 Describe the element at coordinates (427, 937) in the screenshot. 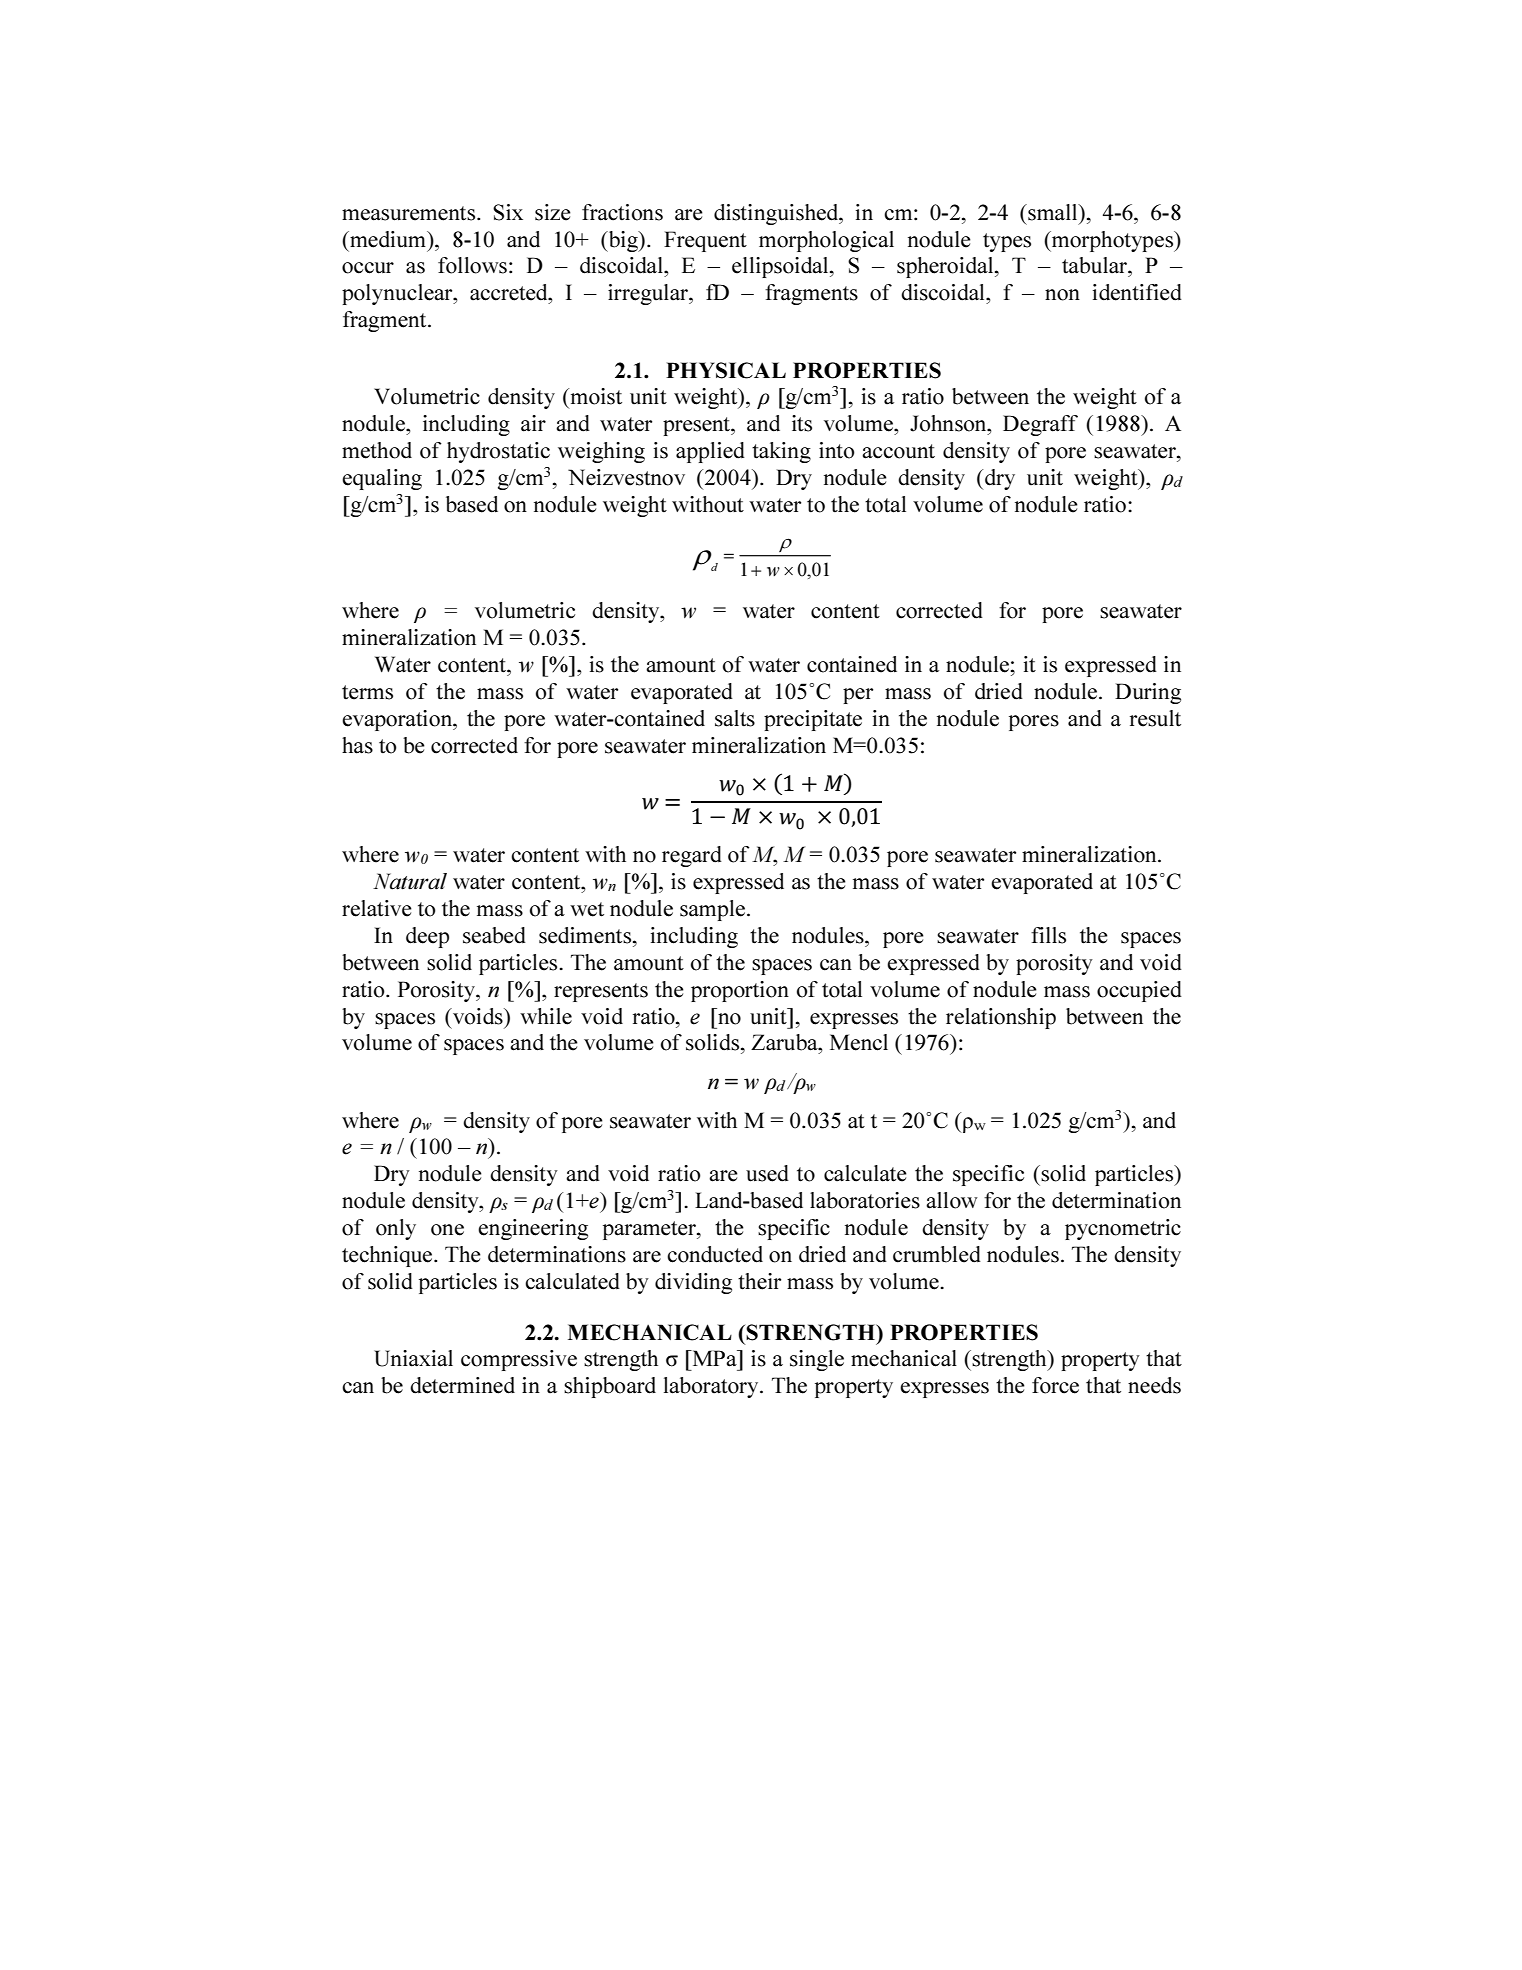

I see `deep` at that location.
